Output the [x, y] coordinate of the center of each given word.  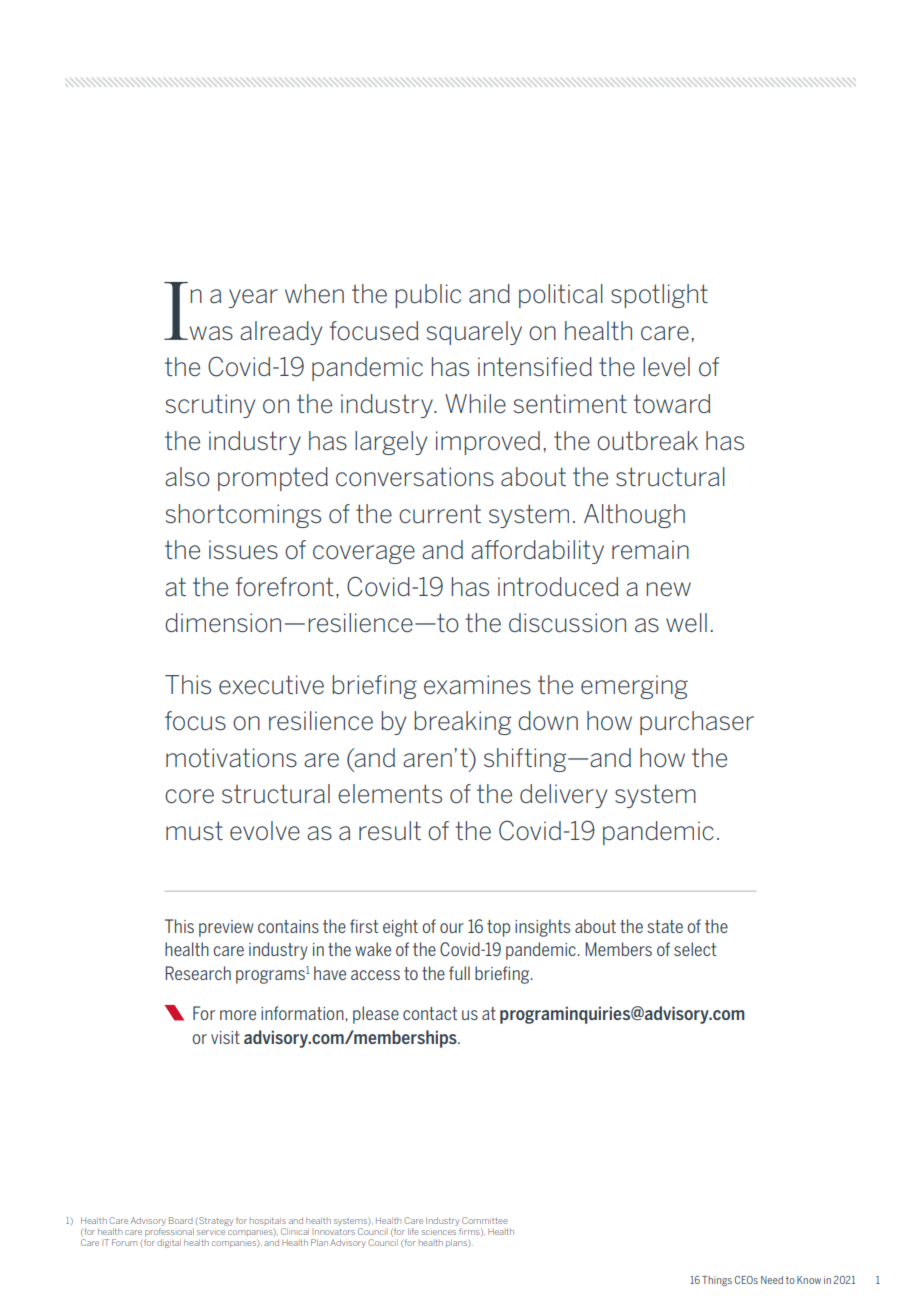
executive [271, 685]
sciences [438, 1232]
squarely [474, 333]
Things [717, 1281]
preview [226, 928]
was [210, 333]
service [211, 1232]
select [695, 949]
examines [477, 685]
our [452, 928]
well [686, 623]
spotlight [659, 296]
